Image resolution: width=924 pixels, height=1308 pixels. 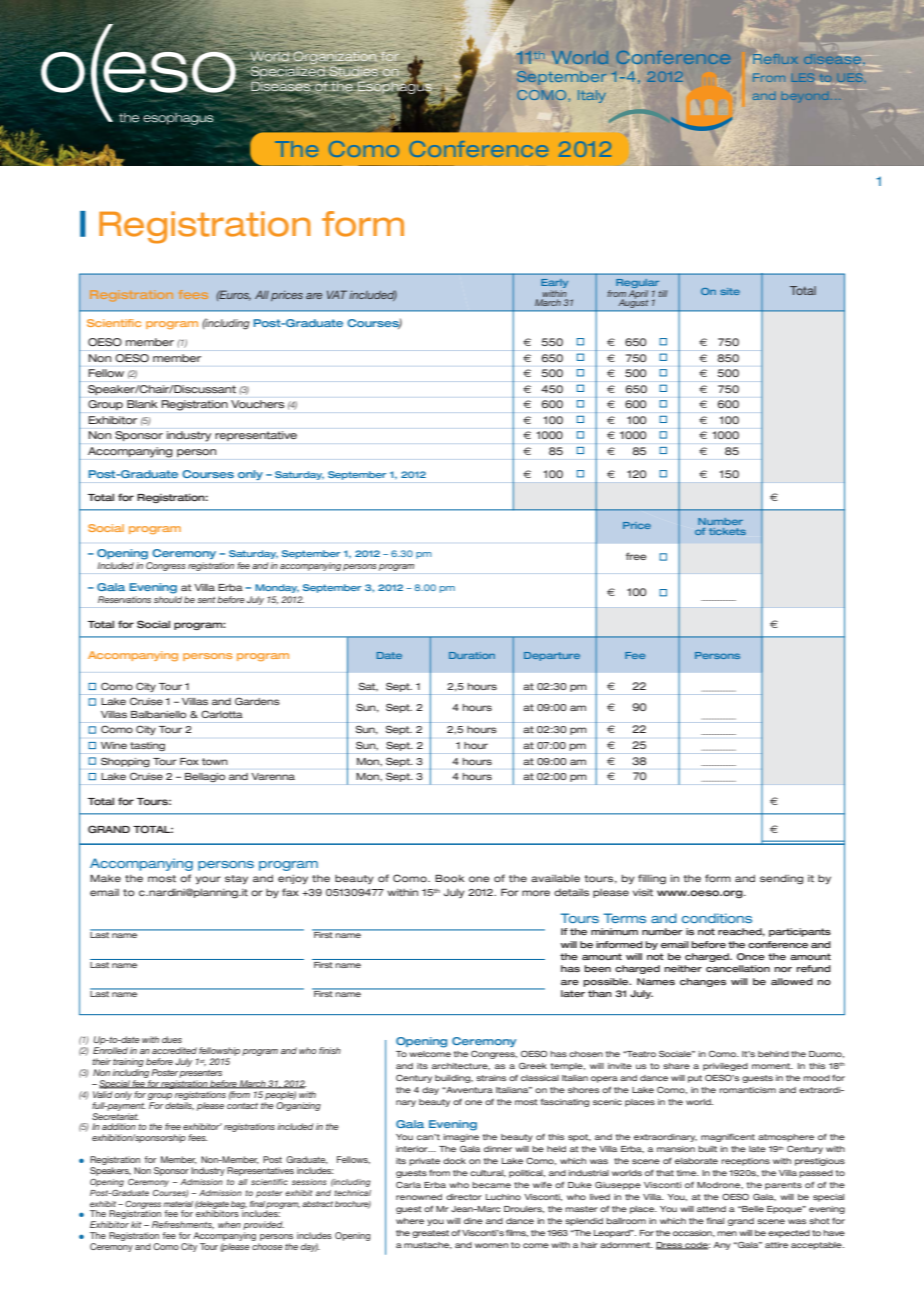 I want to click on material, so click(x=178, y=1204).
